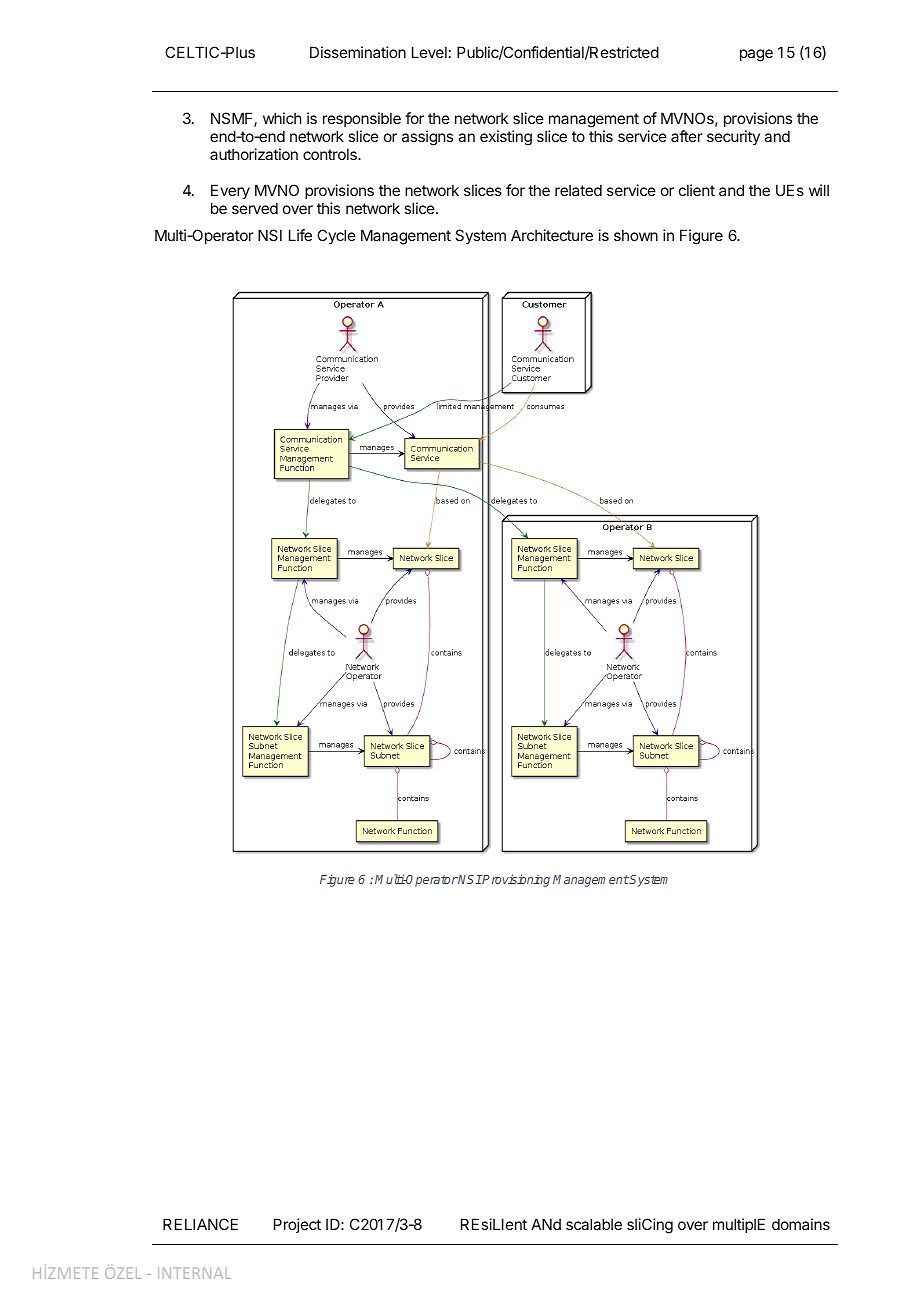 The image size is (924, 1308). I want to click on page, so click(756, 55).
